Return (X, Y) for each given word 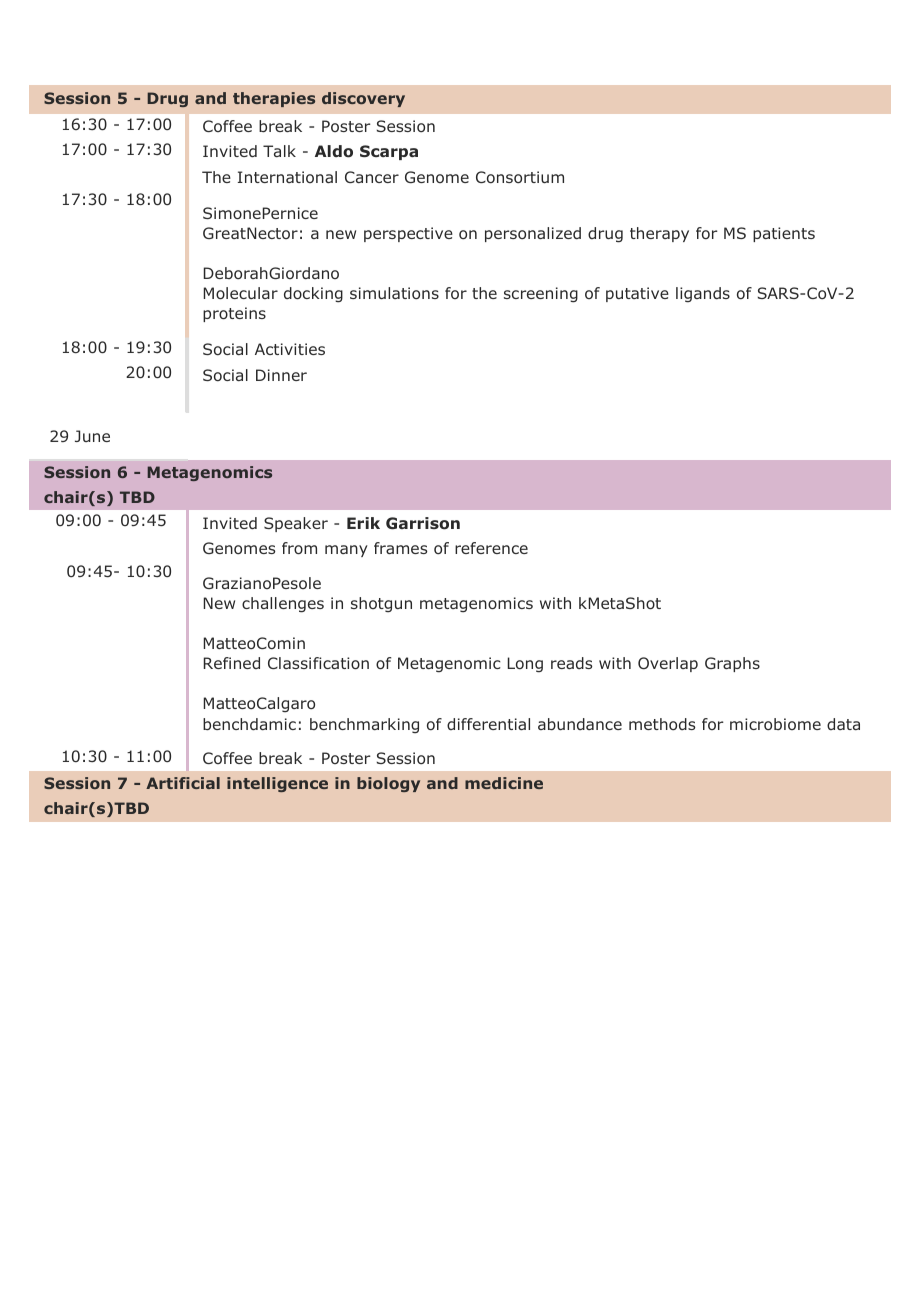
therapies (274, 99)
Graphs (732, 664)
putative (637, 294)
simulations (394, 293)
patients (784, 234)
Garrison (423, 523)
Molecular (241, 293)
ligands (703, 295)
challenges (283, 605)
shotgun (381, 605)
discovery (363, 99)
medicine (504, 783)
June (92, 436)
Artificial (183, 783)
